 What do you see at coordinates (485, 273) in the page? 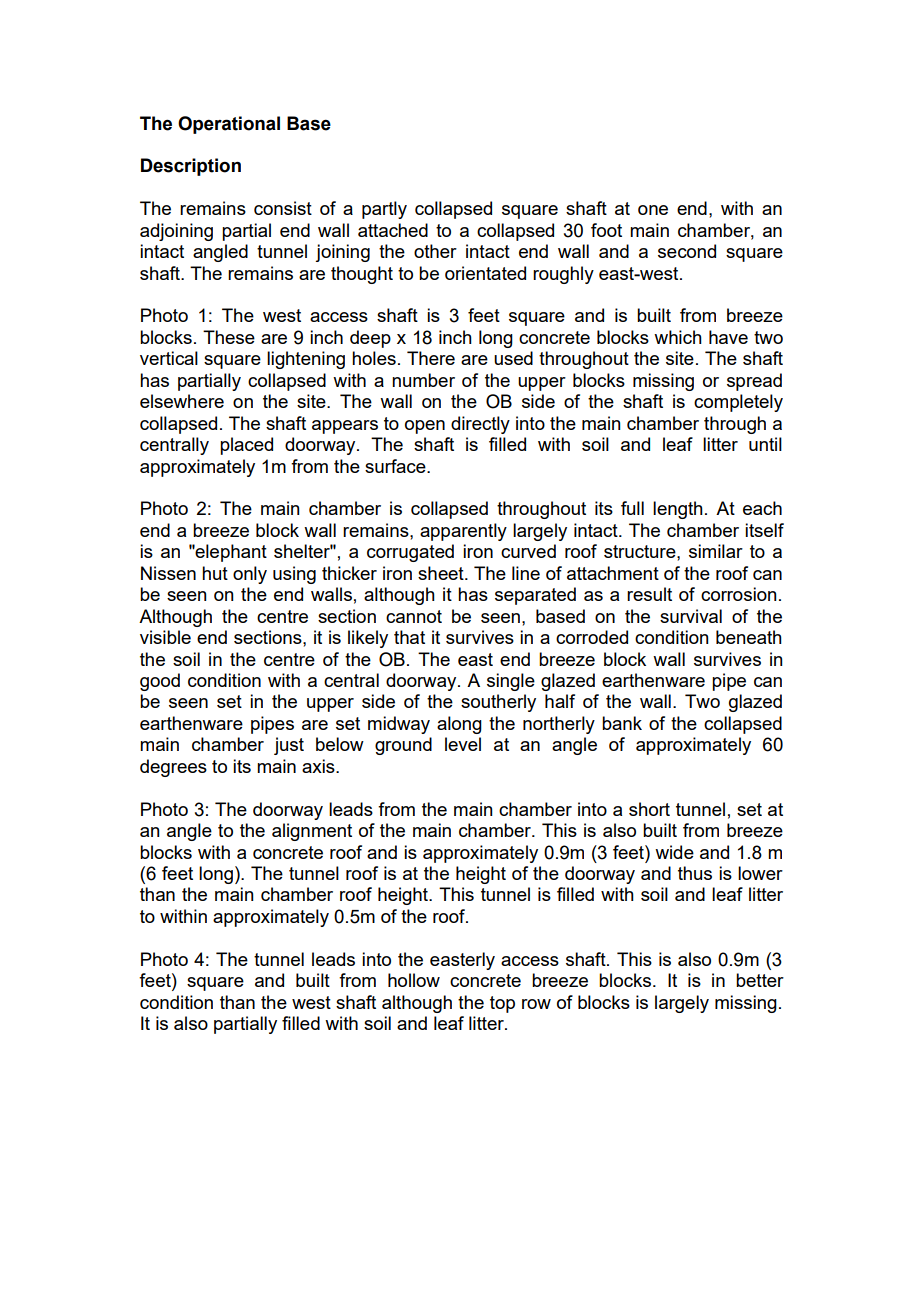
I see `orientated` at bounding box center [485, 273].
